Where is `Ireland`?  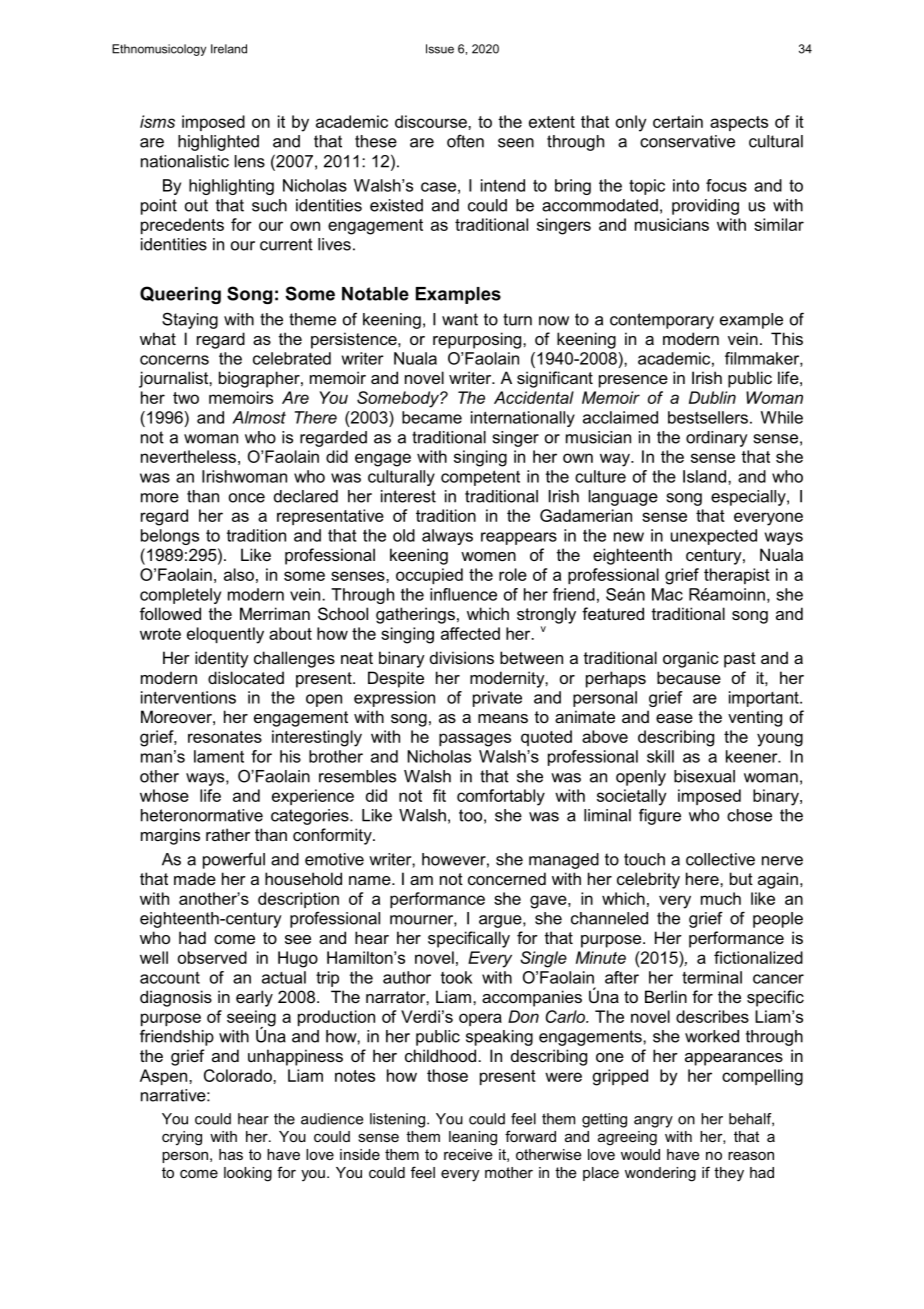
Ireland is located at coordinates (229, 49).
